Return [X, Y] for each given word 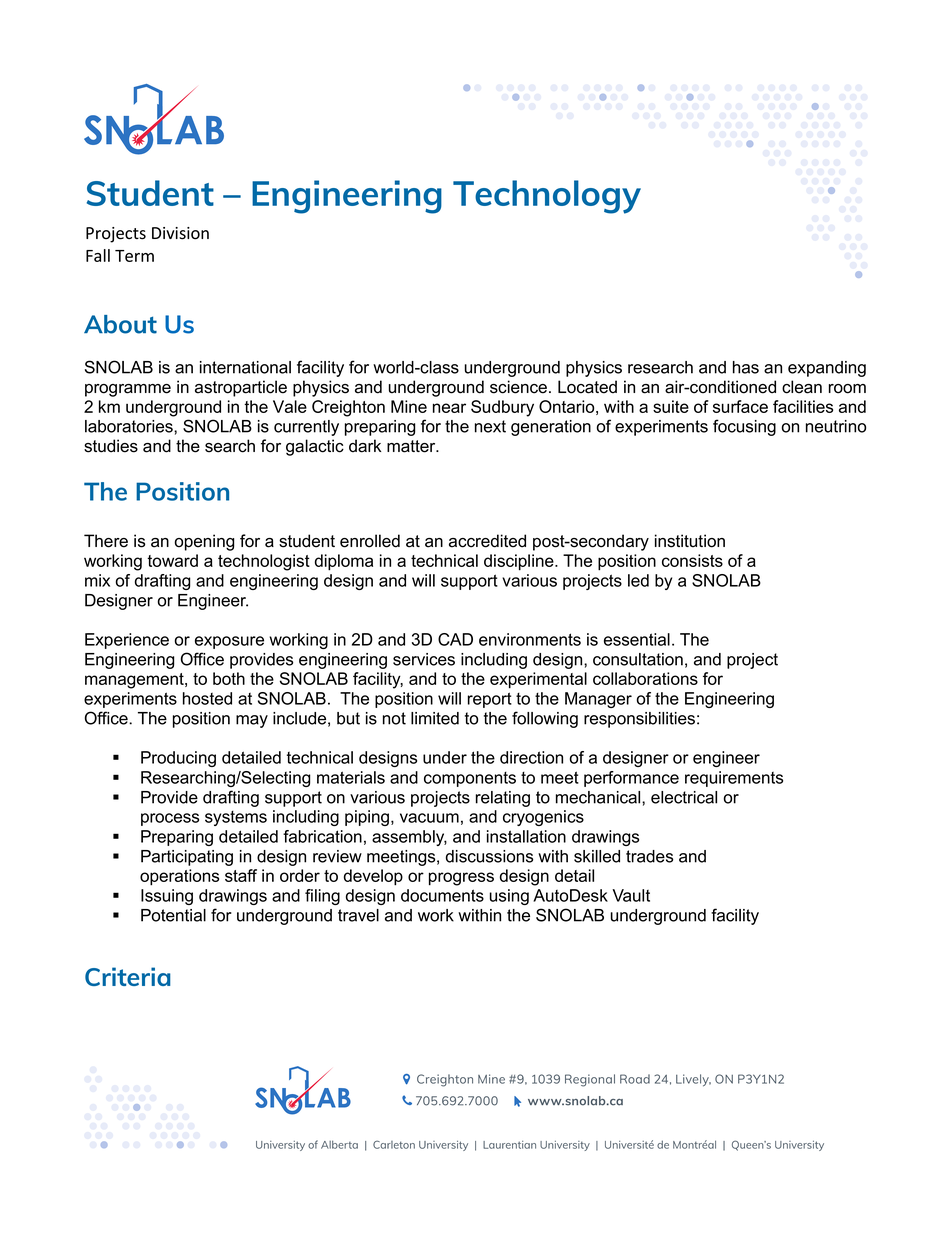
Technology [547, 197]
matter [412, 446]
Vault [631, 895]
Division [180, 233]
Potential [173, 915]
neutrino [836, 426]
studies [111, 446]
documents [442, 895]
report [490, 700]
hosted [207, 698]
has [746, 367]
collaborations [645, 678]
